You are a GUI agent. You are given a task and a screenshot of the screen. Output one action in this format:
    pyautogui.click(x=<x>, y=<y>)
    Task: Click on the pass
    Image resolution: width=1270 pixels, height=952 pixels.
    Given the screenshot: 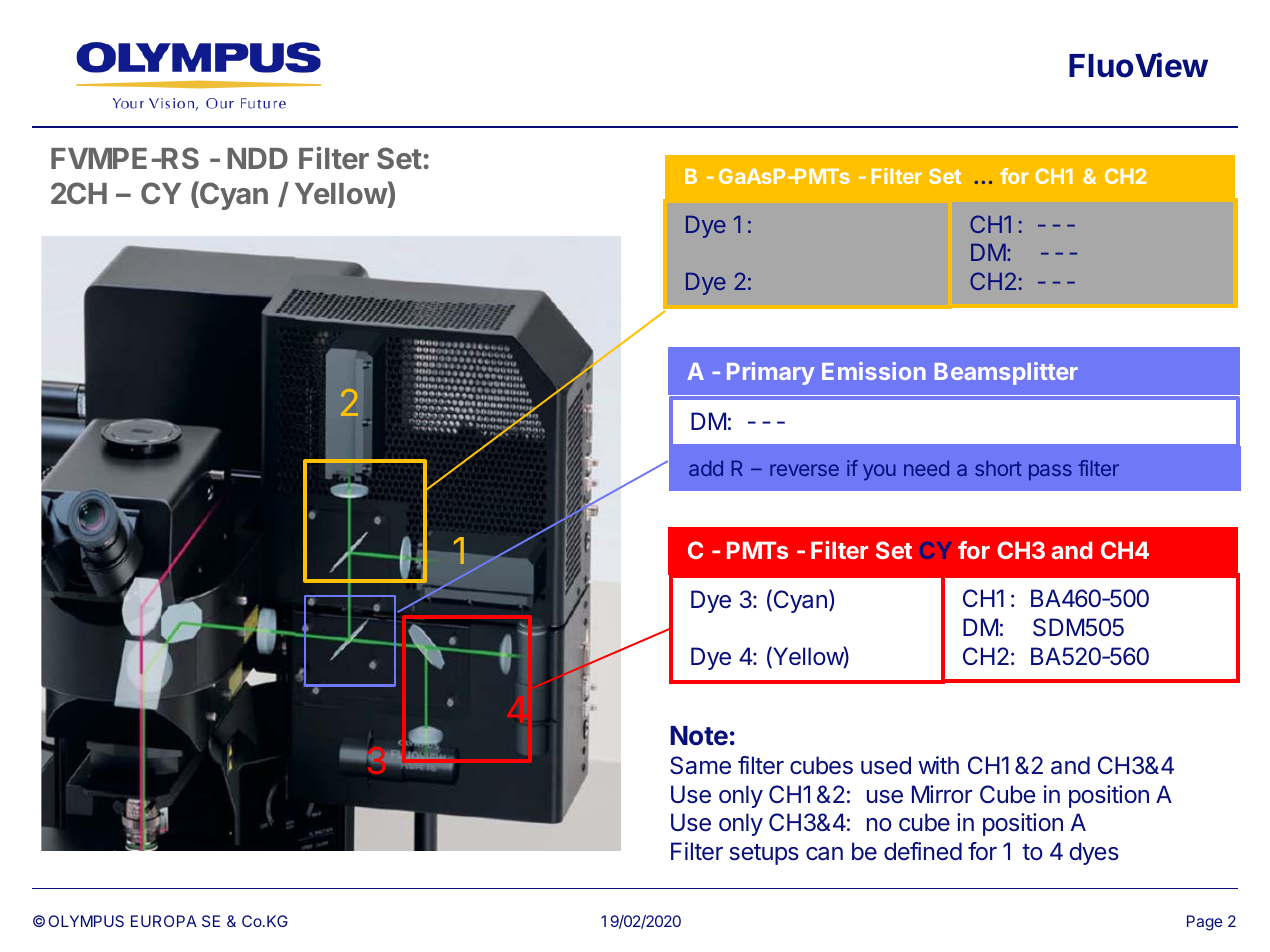 What is the action you would take?
    pyautogui.click(x=1050, y=472)
